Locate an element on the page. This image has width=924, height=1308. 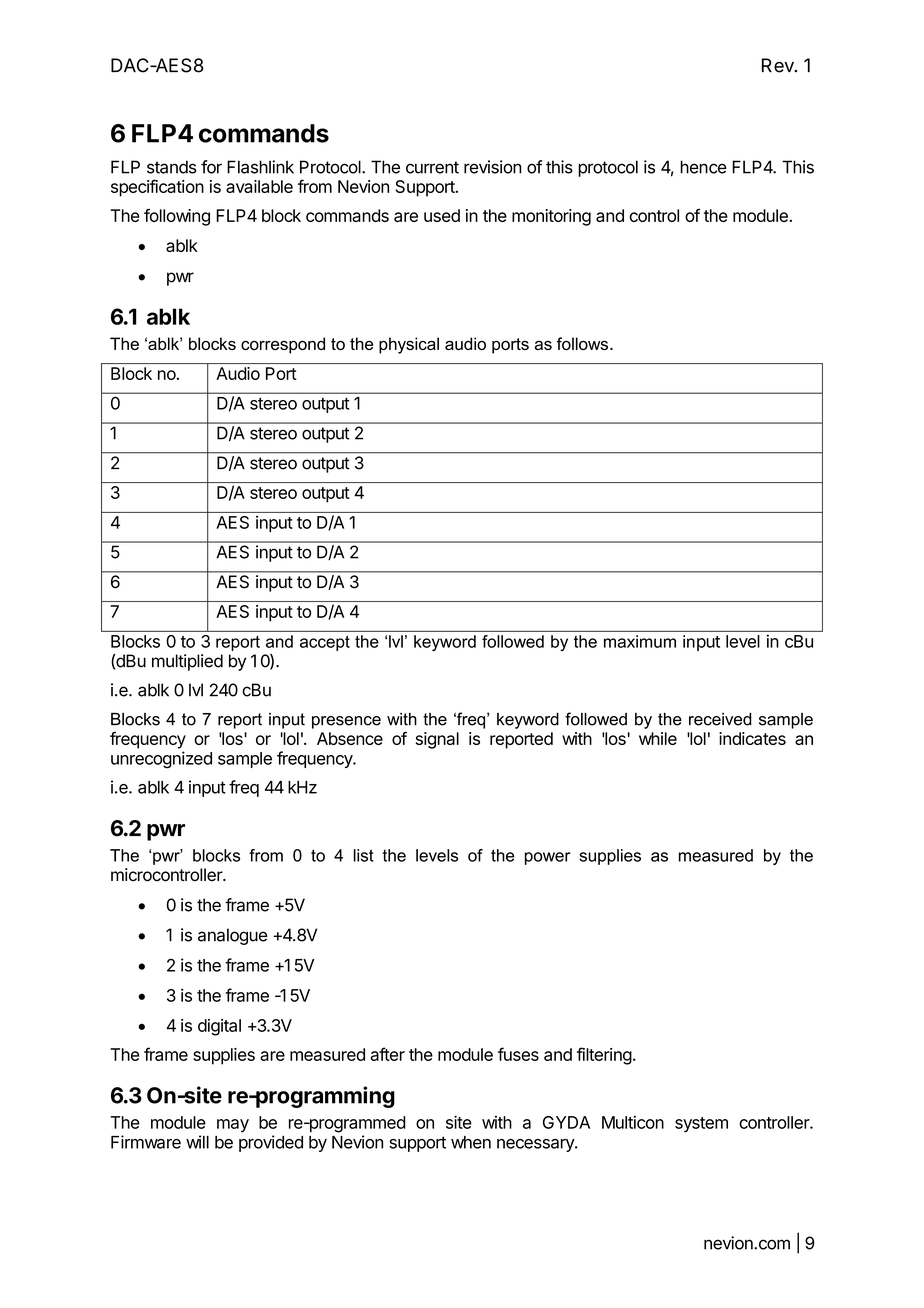
for is located at coordinates (211, 167).
